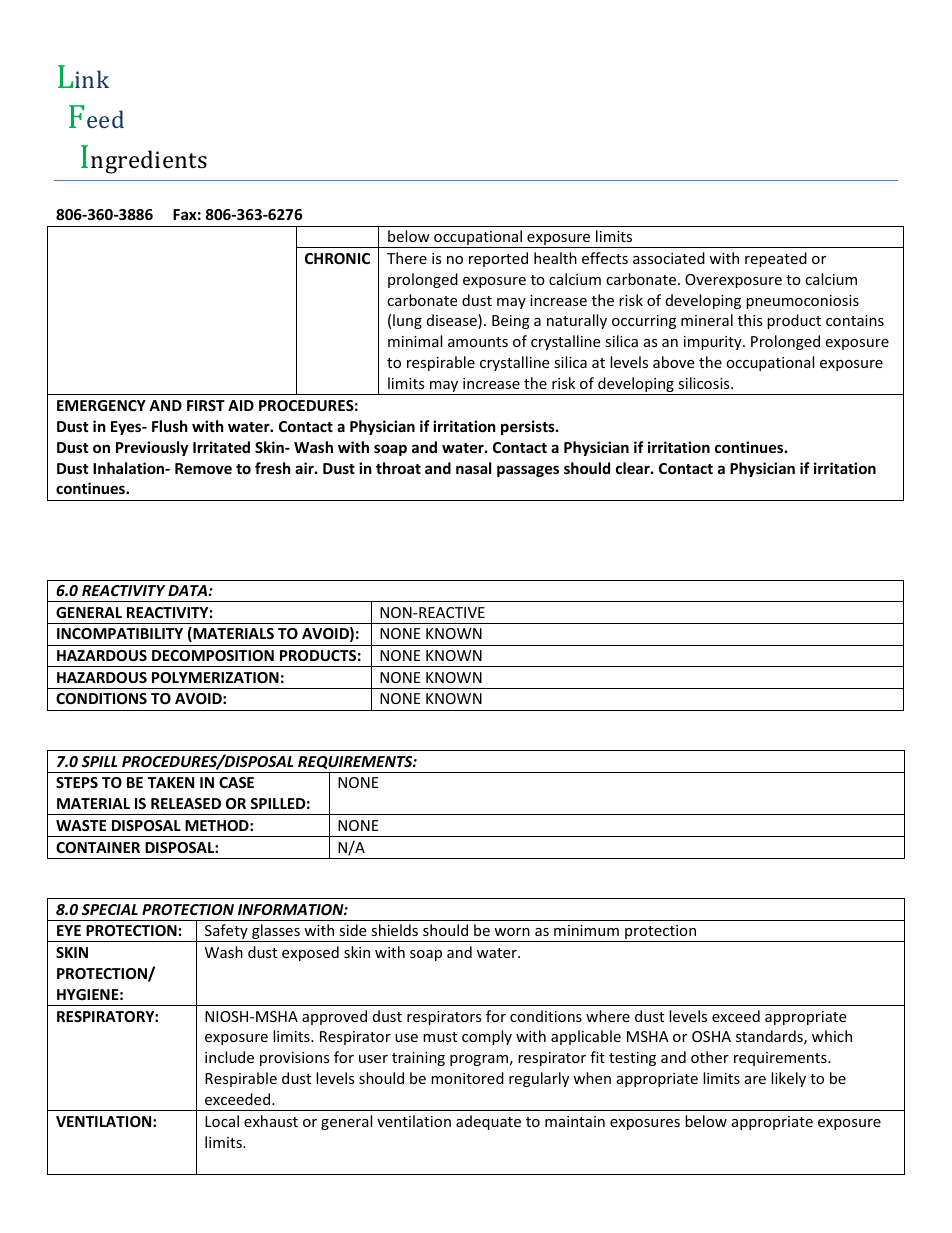 The width and height of the page is (952, 1233). What do you see at coordinates (337, 258) in the page?
I see `CHRONIC` at bounding box center [337, 258].
